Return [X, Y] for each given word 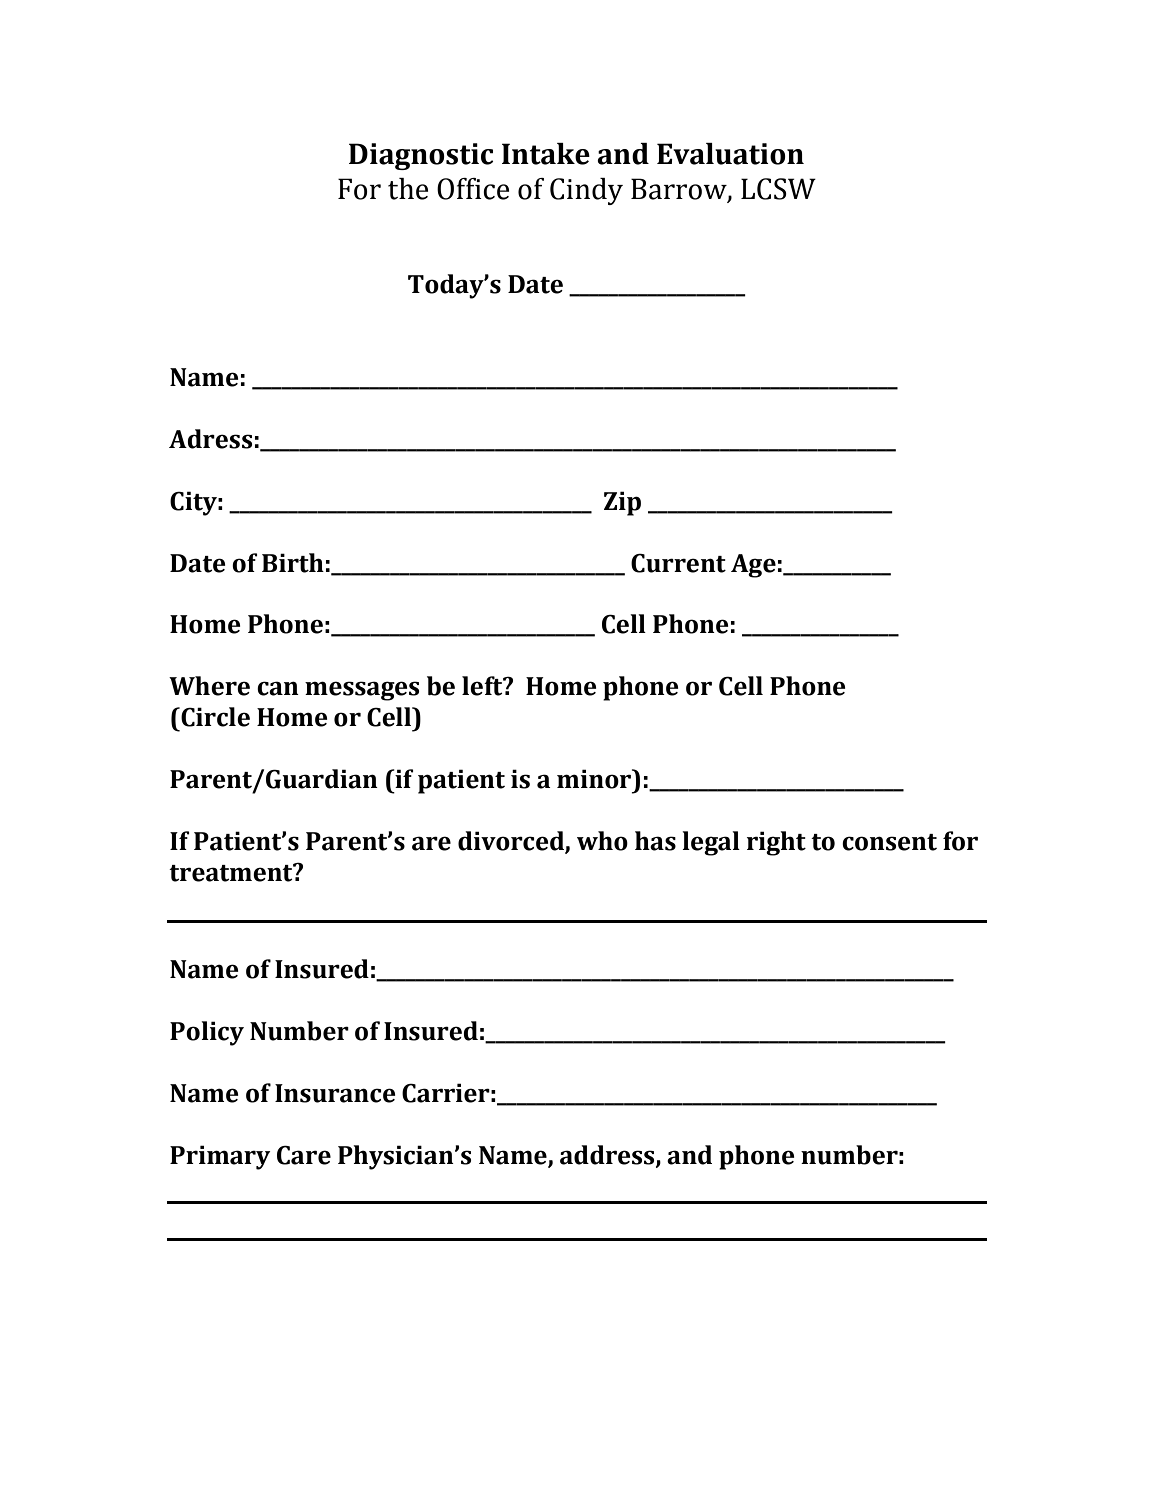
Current [678, 563]
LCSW [778, 189]
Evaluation [730, 154]
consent [889, 842]
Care [304, 1155]
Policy [207, 1033]
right [776, 843]
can [278, 688]
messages [362, 691]
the [408, 189]
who [602, 841]
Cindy [586, 191]
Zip [622, 503]
